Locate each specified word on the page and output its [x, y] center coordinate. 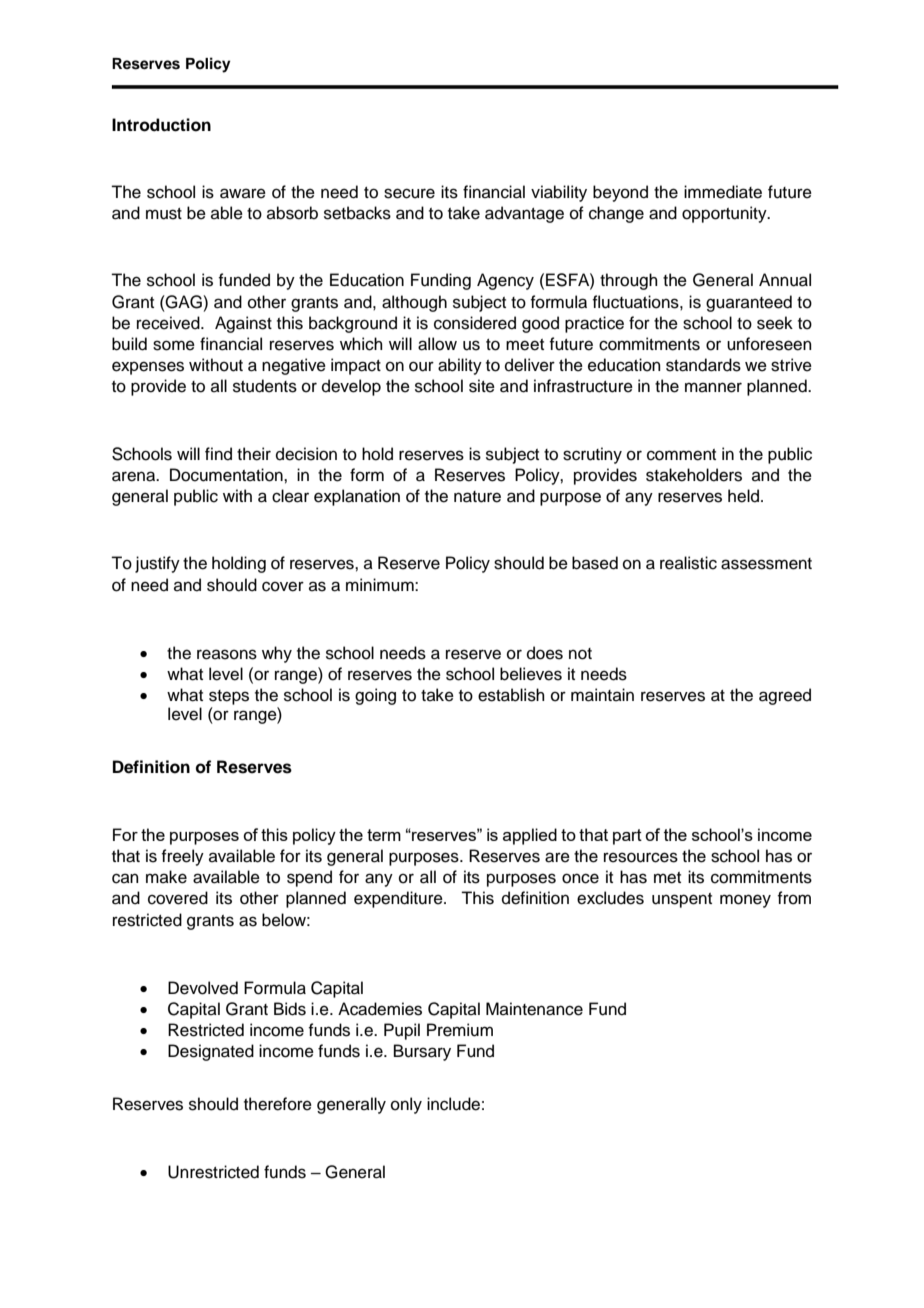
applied [530, 836]
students [265, 386]
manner [713, 387]
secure [409, 193]
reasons [227, 654]
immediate [723, 192]
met [667, 878]
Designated [211, 1052]
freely [182, 857]
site [482, 386]
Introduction [161, 125]
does [545, 653]
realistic [688, 563]
